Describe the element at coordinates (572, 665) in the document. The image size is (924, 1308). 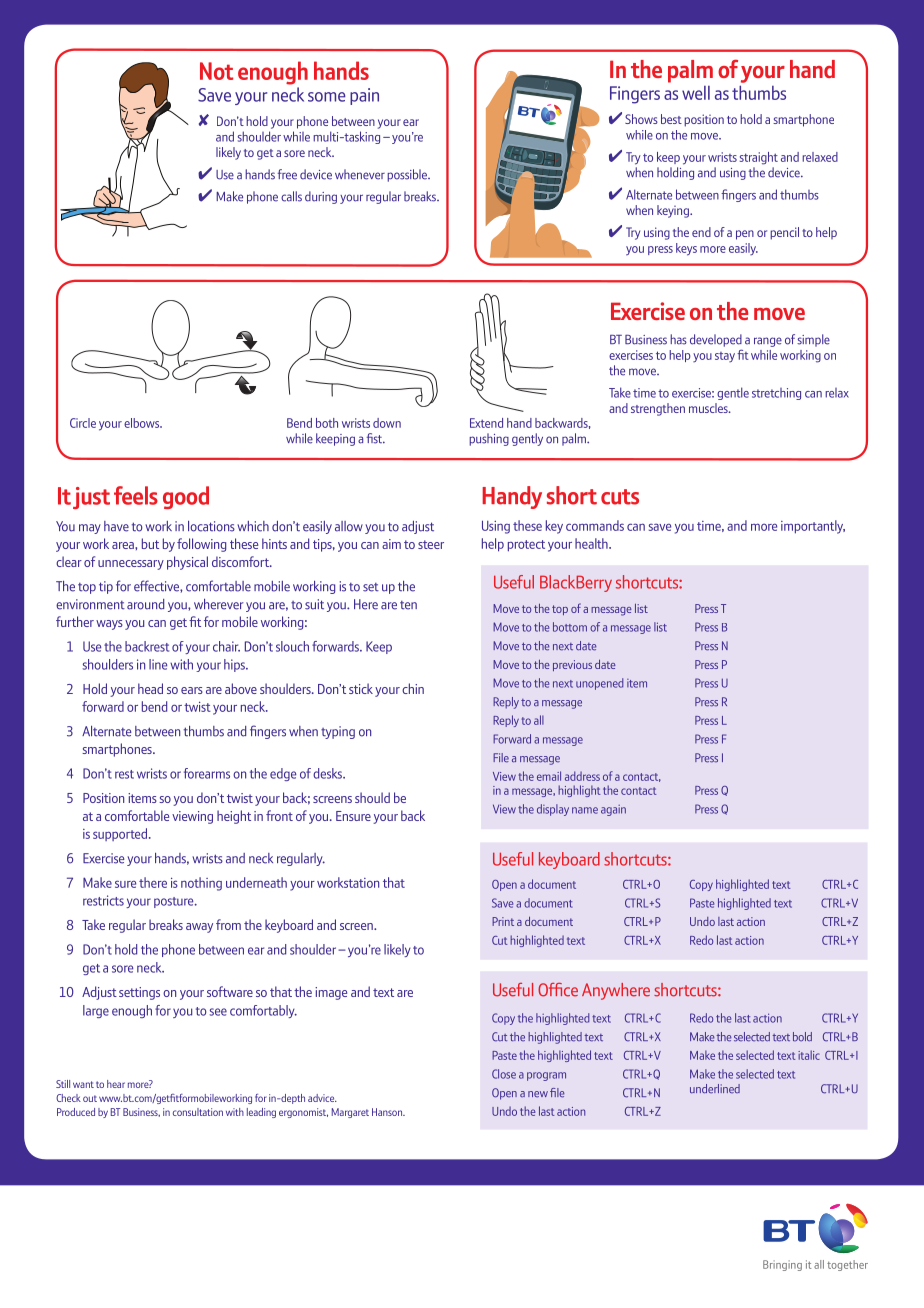
I see `previous` at that location.
